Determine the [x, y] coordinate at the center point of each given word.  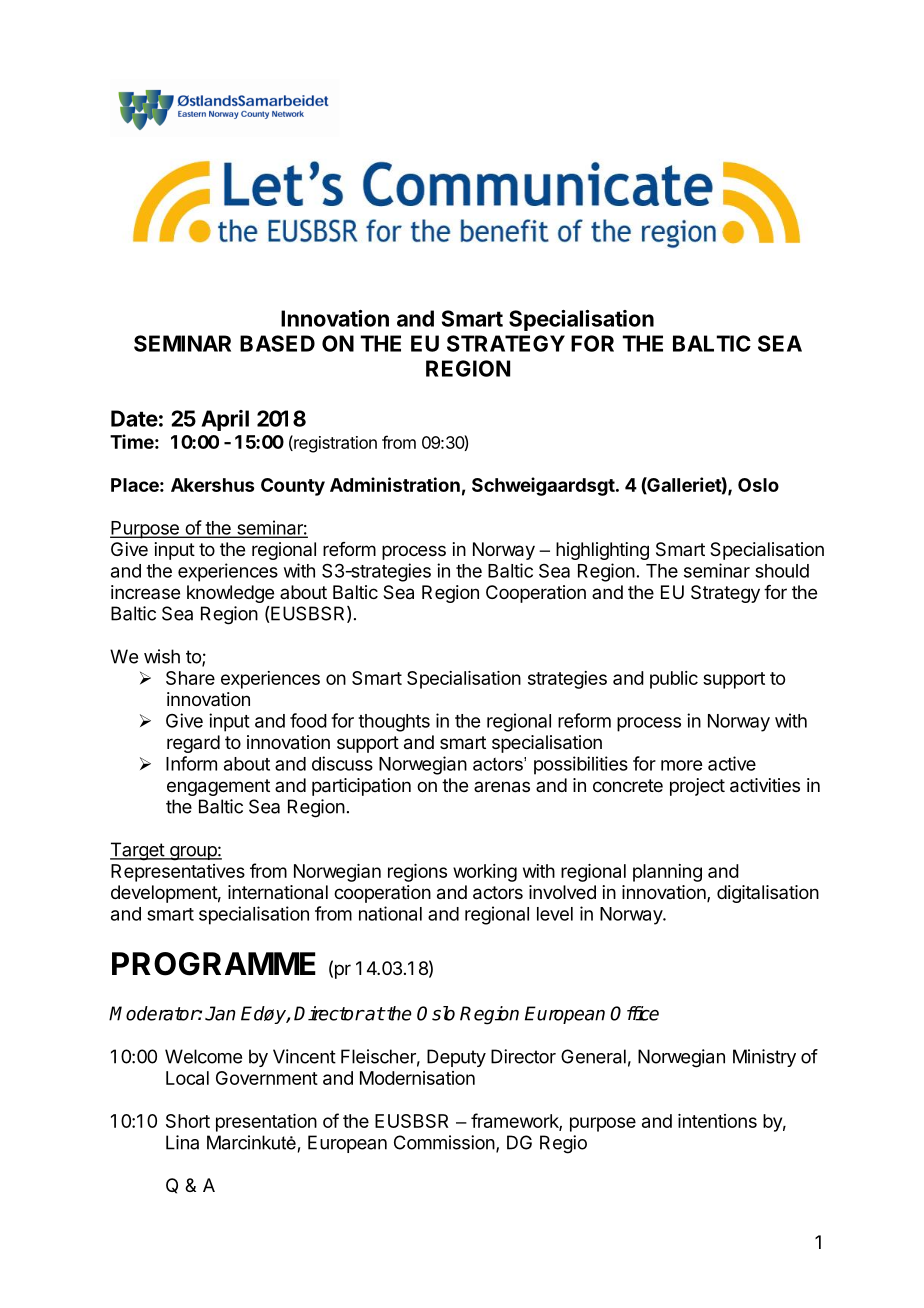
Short [188, 1121]
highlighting [602, 551]
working [485, 873]
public [674, 680]
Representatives [178, 873]
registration [334, 444]
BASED [277, 343]
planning [667, 873]
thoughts [394, 723]
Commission [444, 1142]
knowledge [230, 594]
